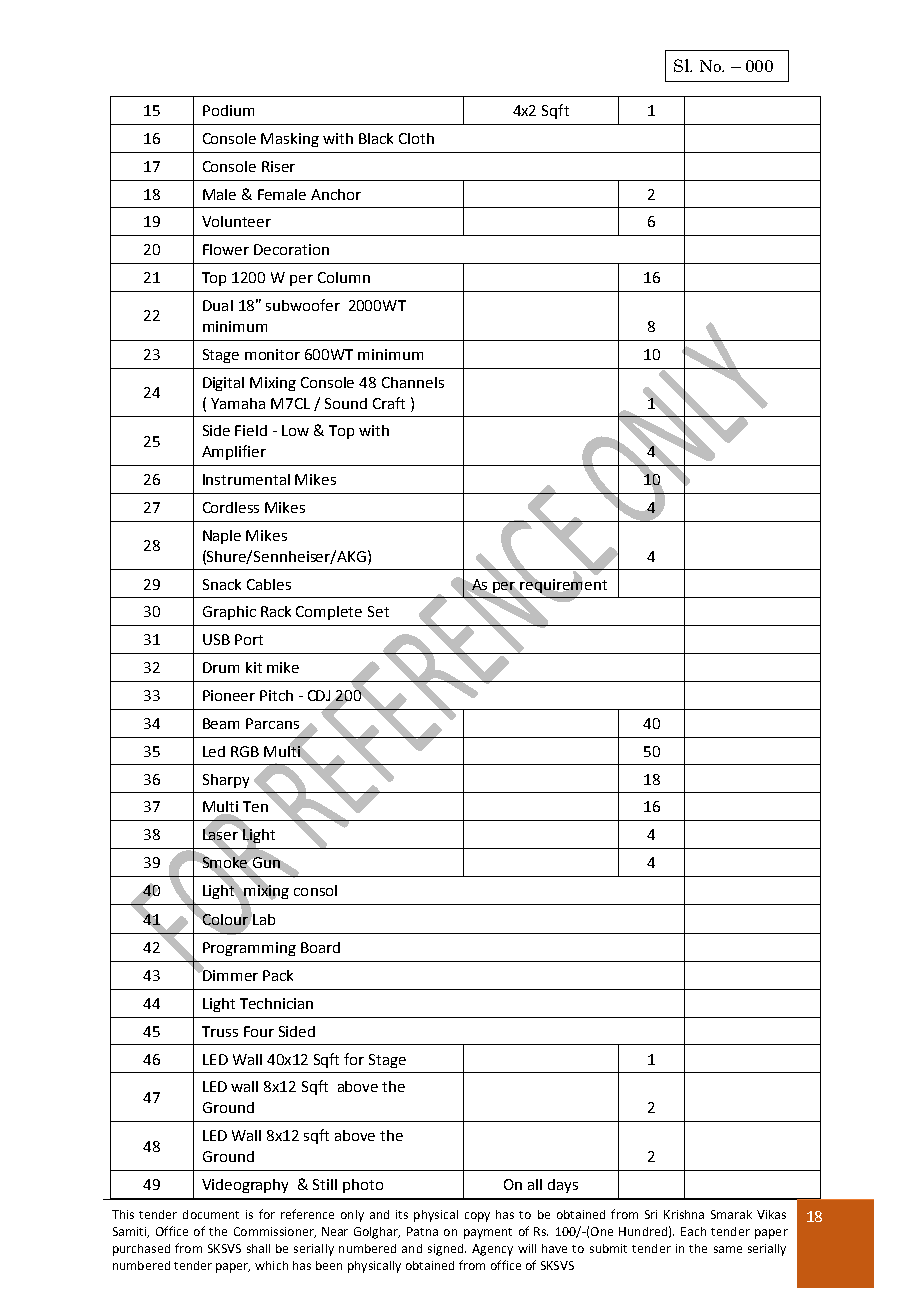 The width and height of the page is (924, 1308). I want to click on Black, so click(376, 138).
